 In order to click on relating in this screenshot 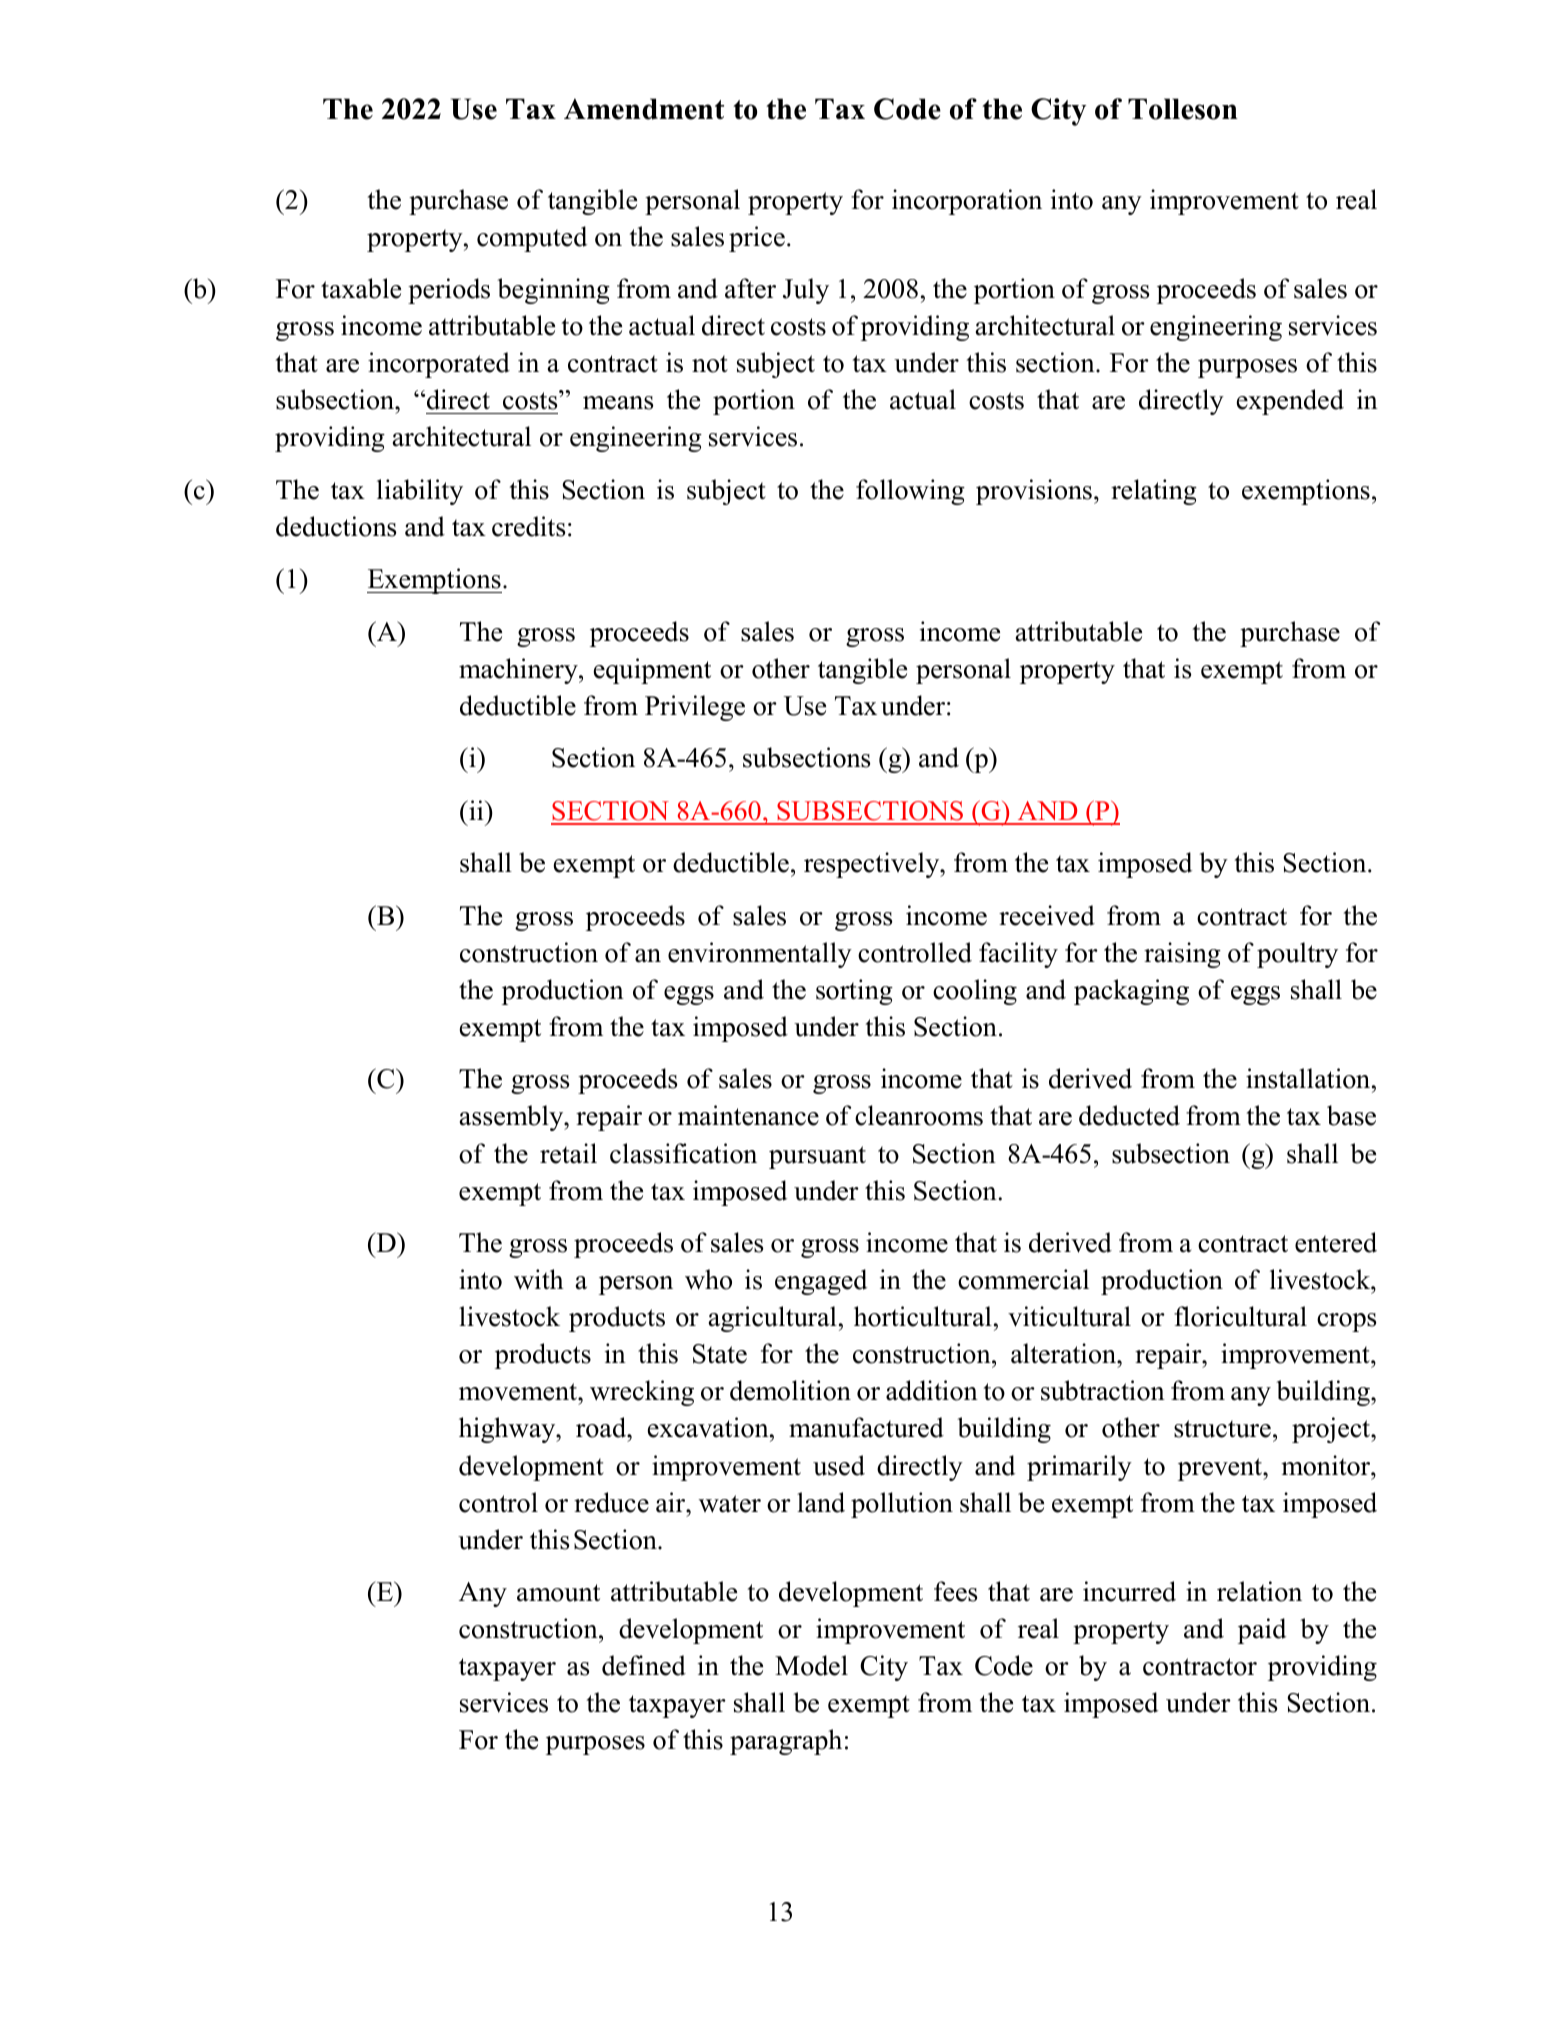, I will do `click(1154, 492)`.
